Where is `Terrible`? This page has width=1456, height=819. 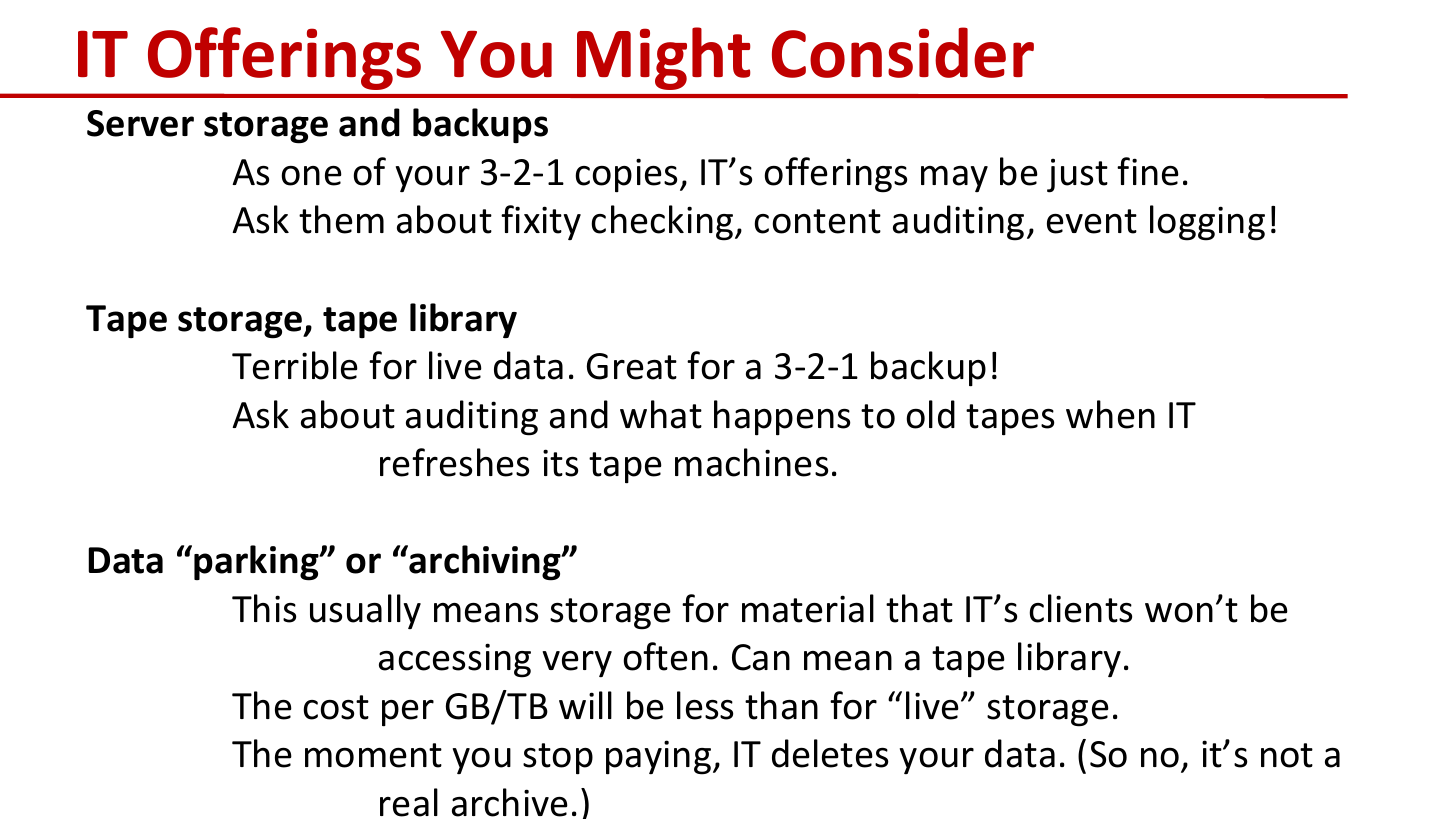 Terrible is located at coordinates (295, 365).
